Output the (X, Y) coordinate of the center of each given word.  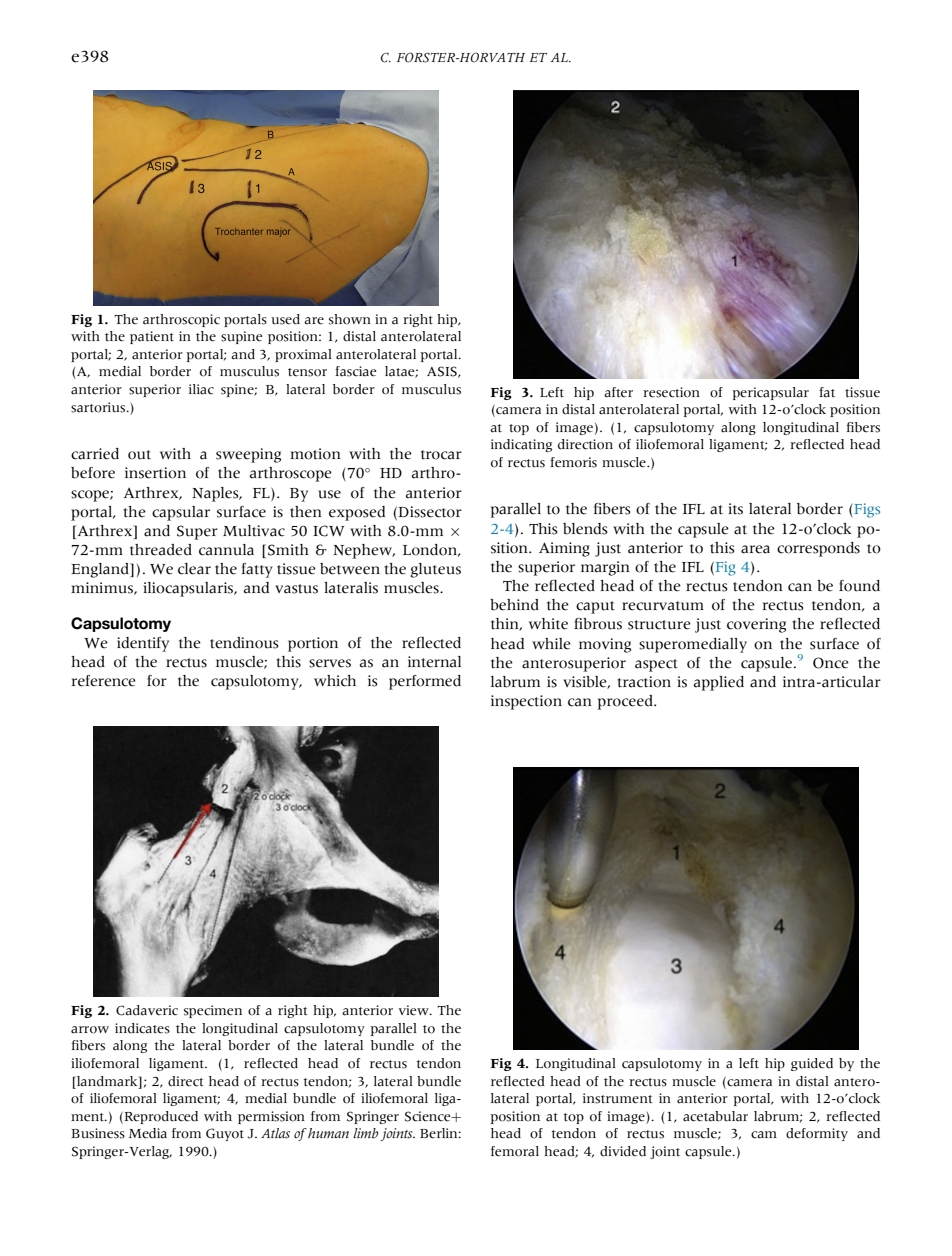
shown (350, 319)
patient (152, 337)
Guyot (225, 1134)
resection (671, 392)
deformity (817, 1134)
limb (365, 1133)
